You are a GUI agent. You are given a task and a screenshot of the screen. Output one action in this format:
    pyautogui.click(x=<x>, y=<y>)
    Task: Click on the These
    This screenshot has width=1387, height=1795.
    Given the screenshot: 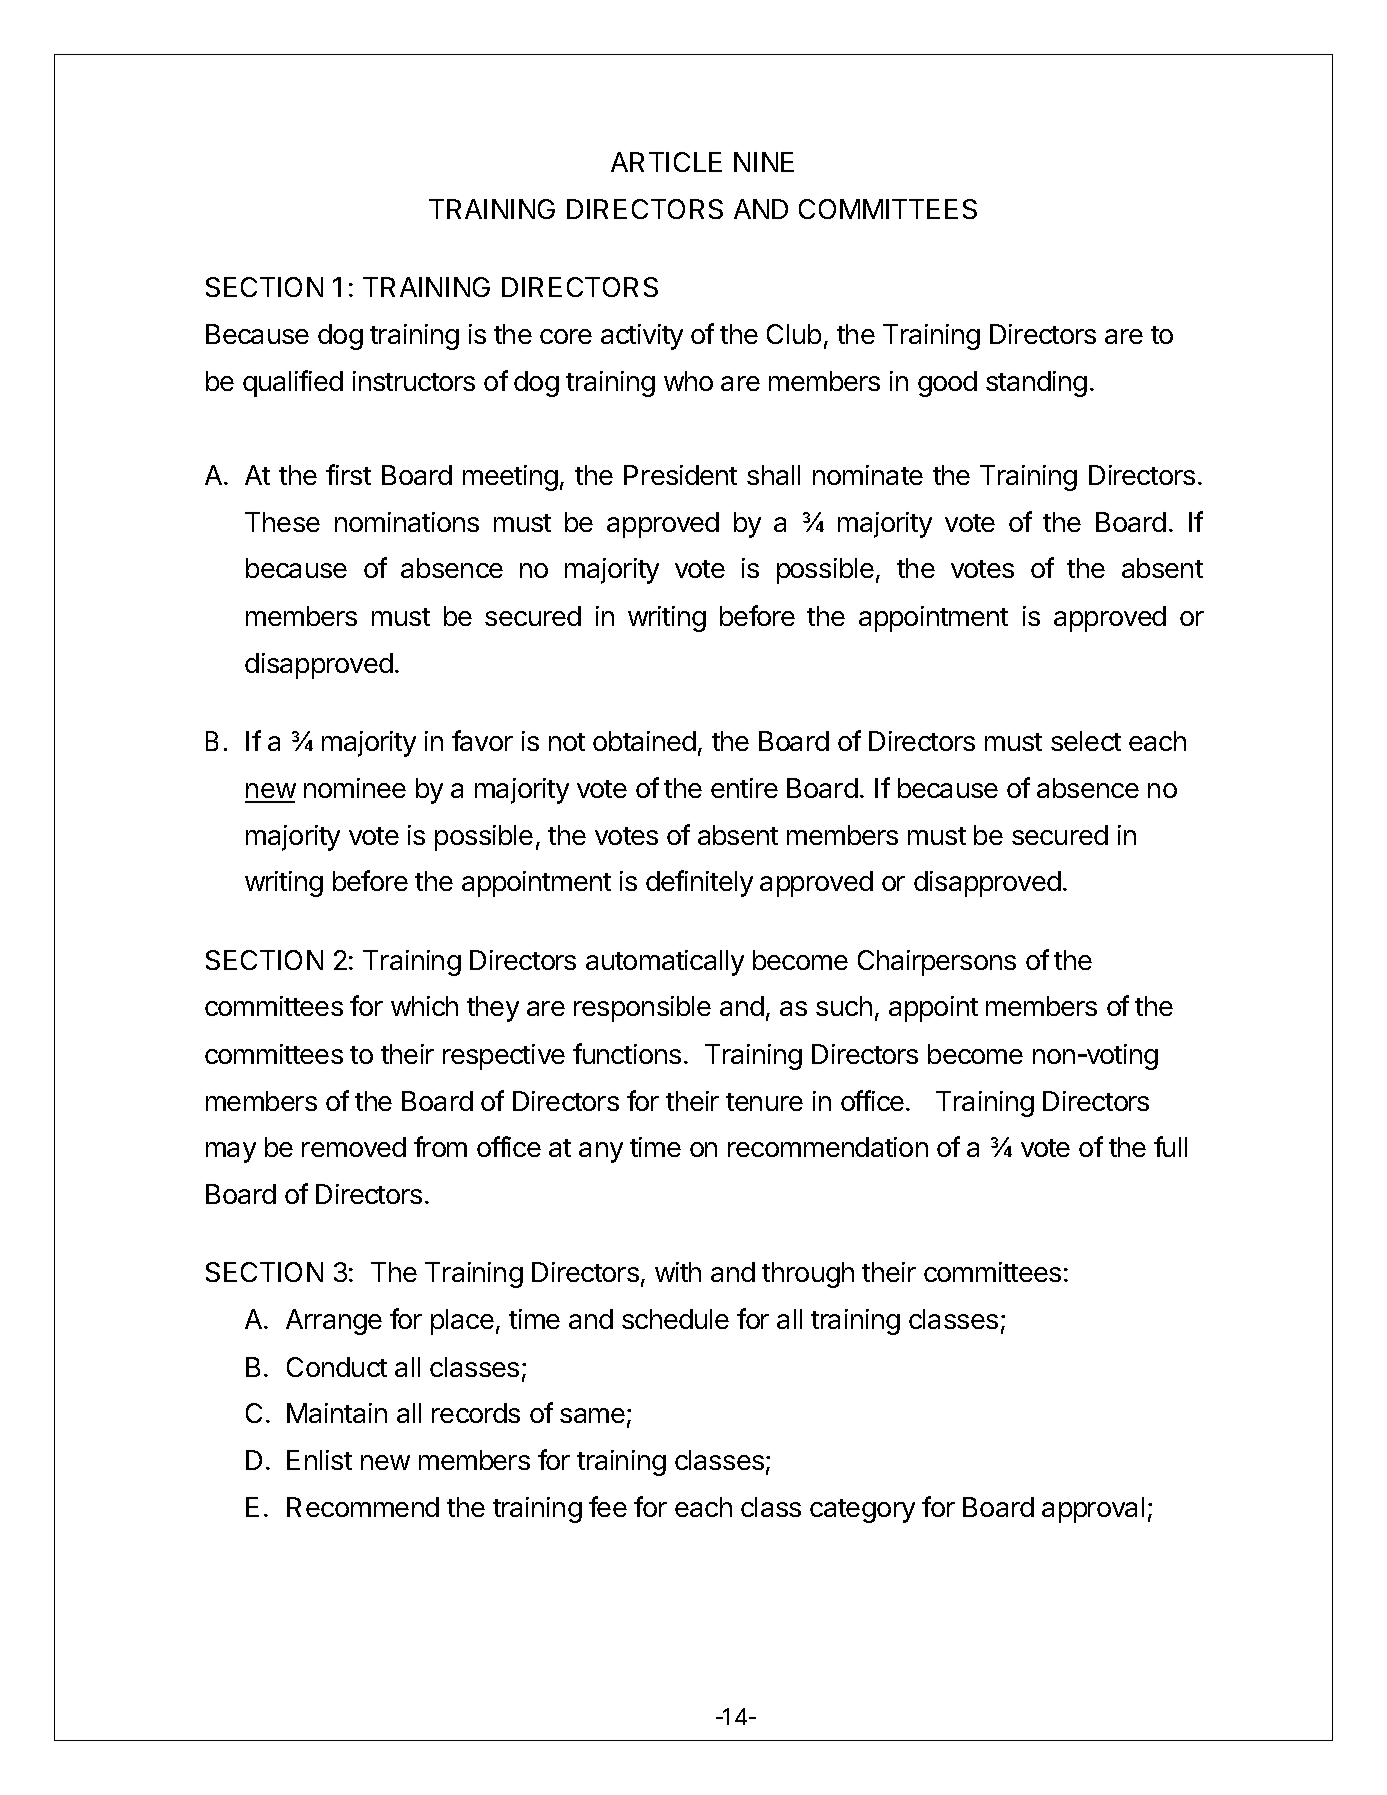 What is the action you would take?
    pyautogui.click(x=282, y=522)
